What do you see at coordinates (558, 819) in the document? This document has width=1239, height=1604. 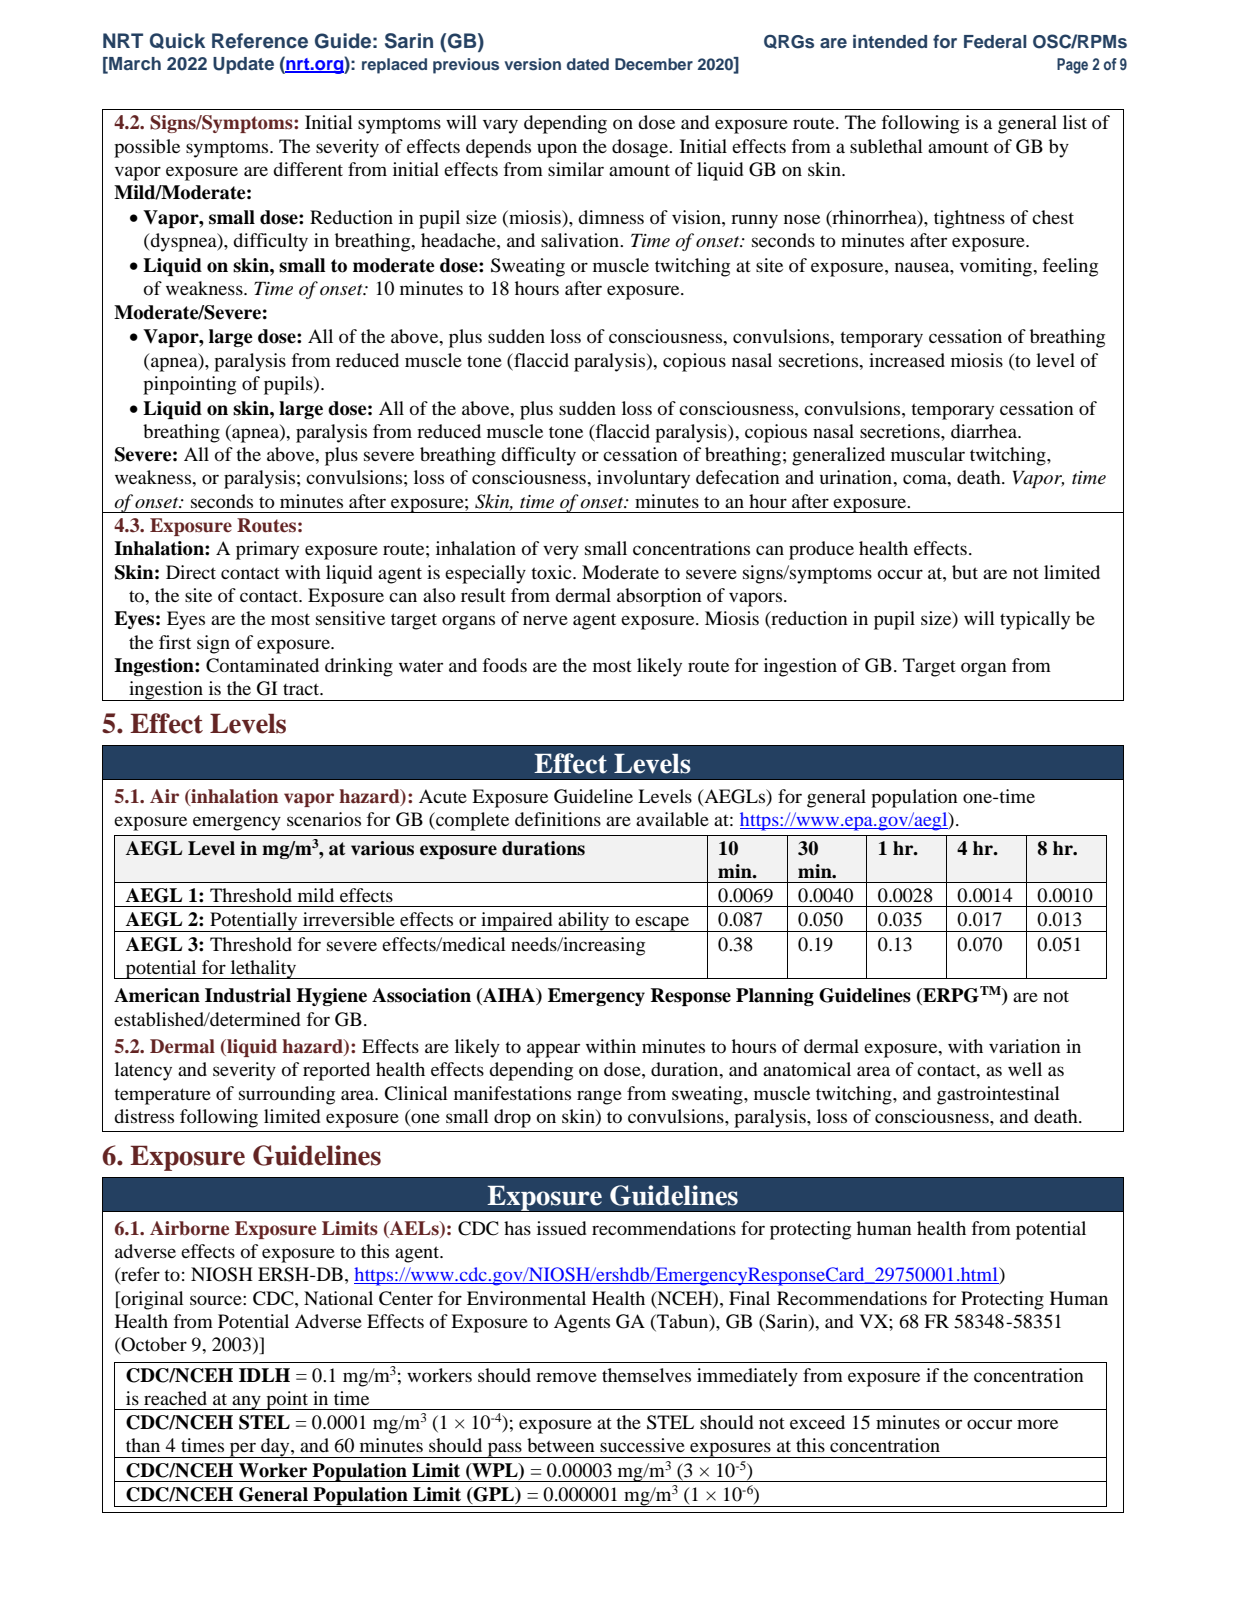 I see `definitions` at bounding box center [558, 819].
